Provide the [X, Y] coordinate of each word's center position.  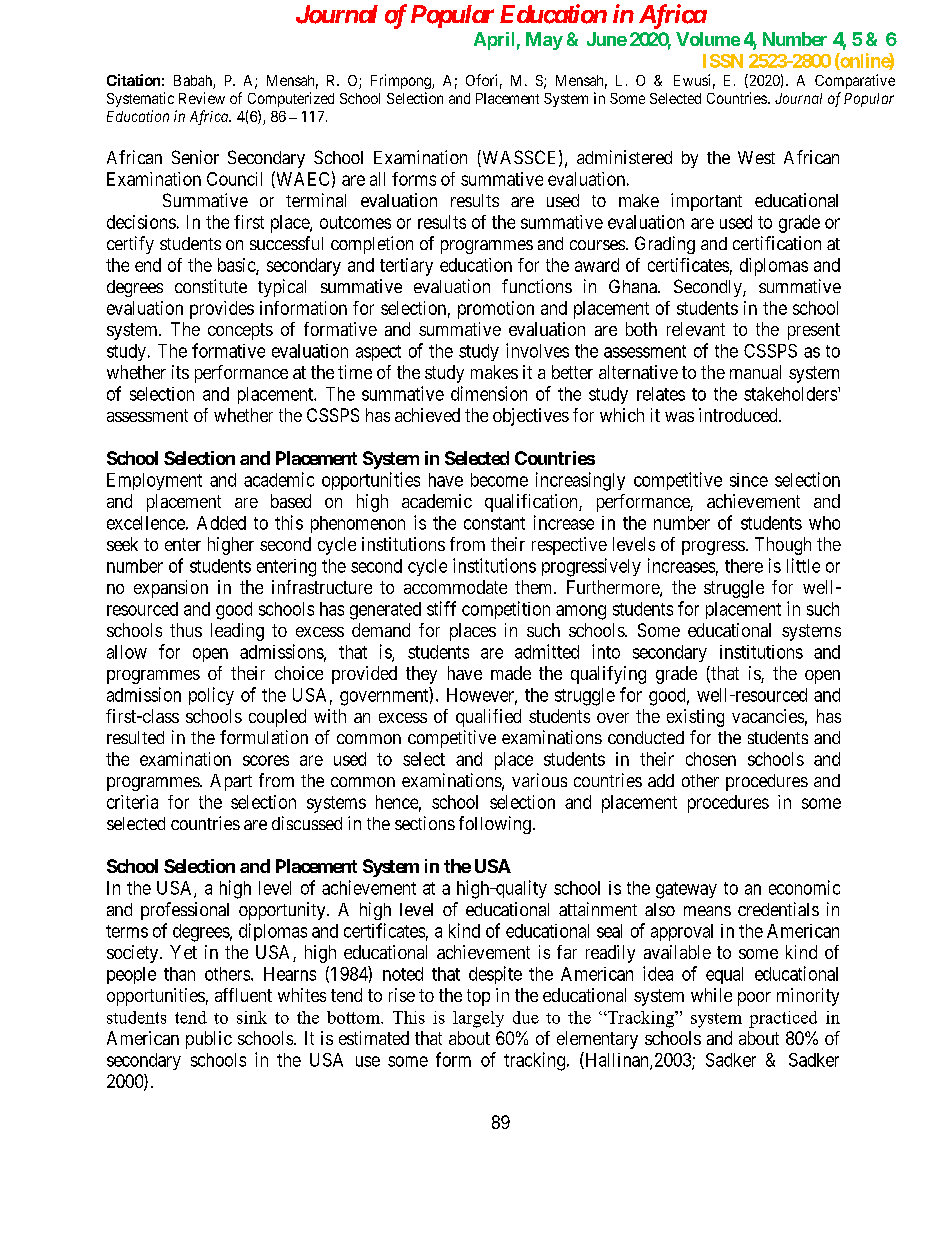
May [544, 41]
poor [754, 999]
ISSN [723, 61]
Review [202, 98]
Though [783, 546]
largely [478, 1019]
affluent [243, 995]
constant [494, 523]
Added [221, 523]
